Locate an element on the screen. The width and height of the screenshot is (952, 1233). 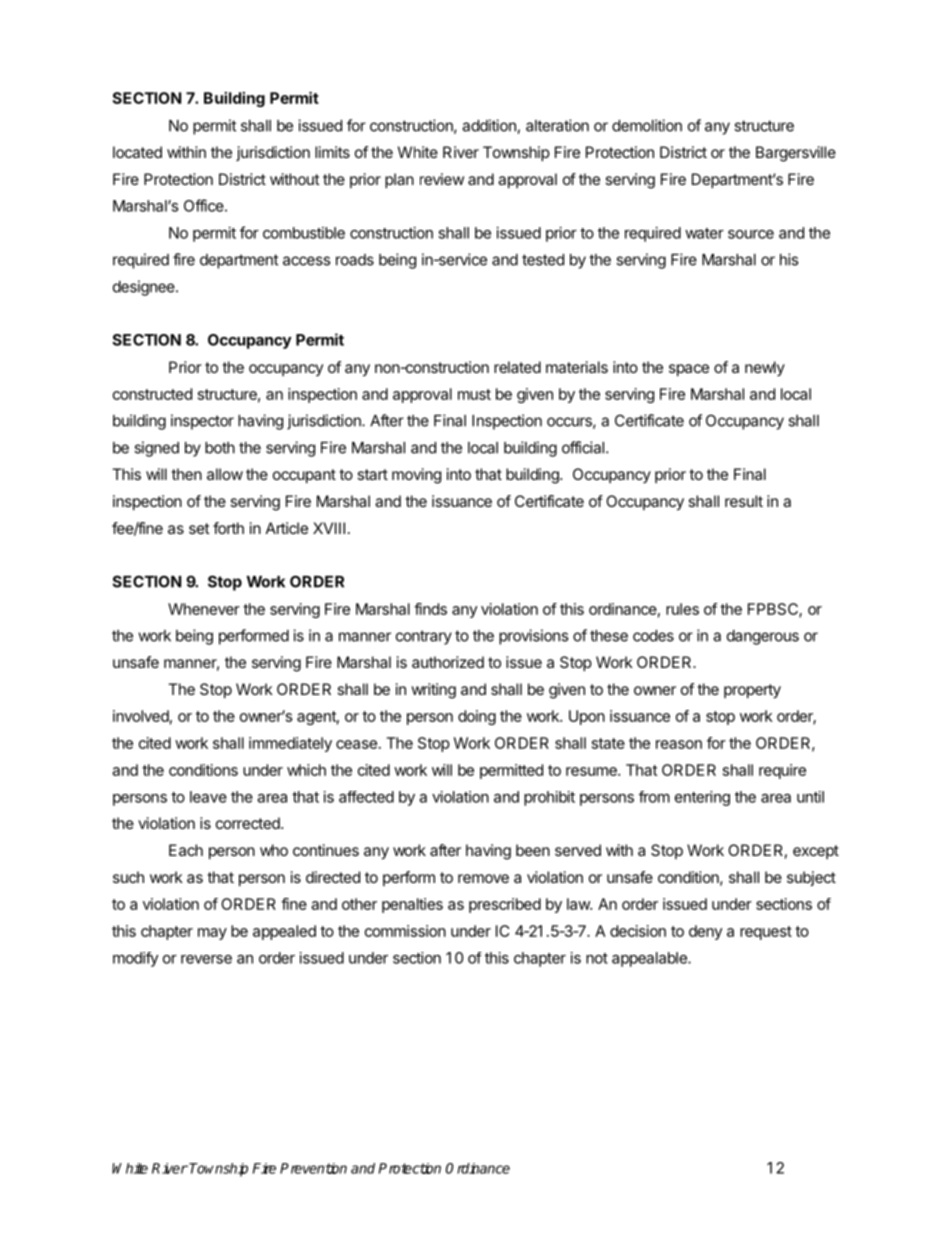
authorized is located at coordinates (448, 662).
